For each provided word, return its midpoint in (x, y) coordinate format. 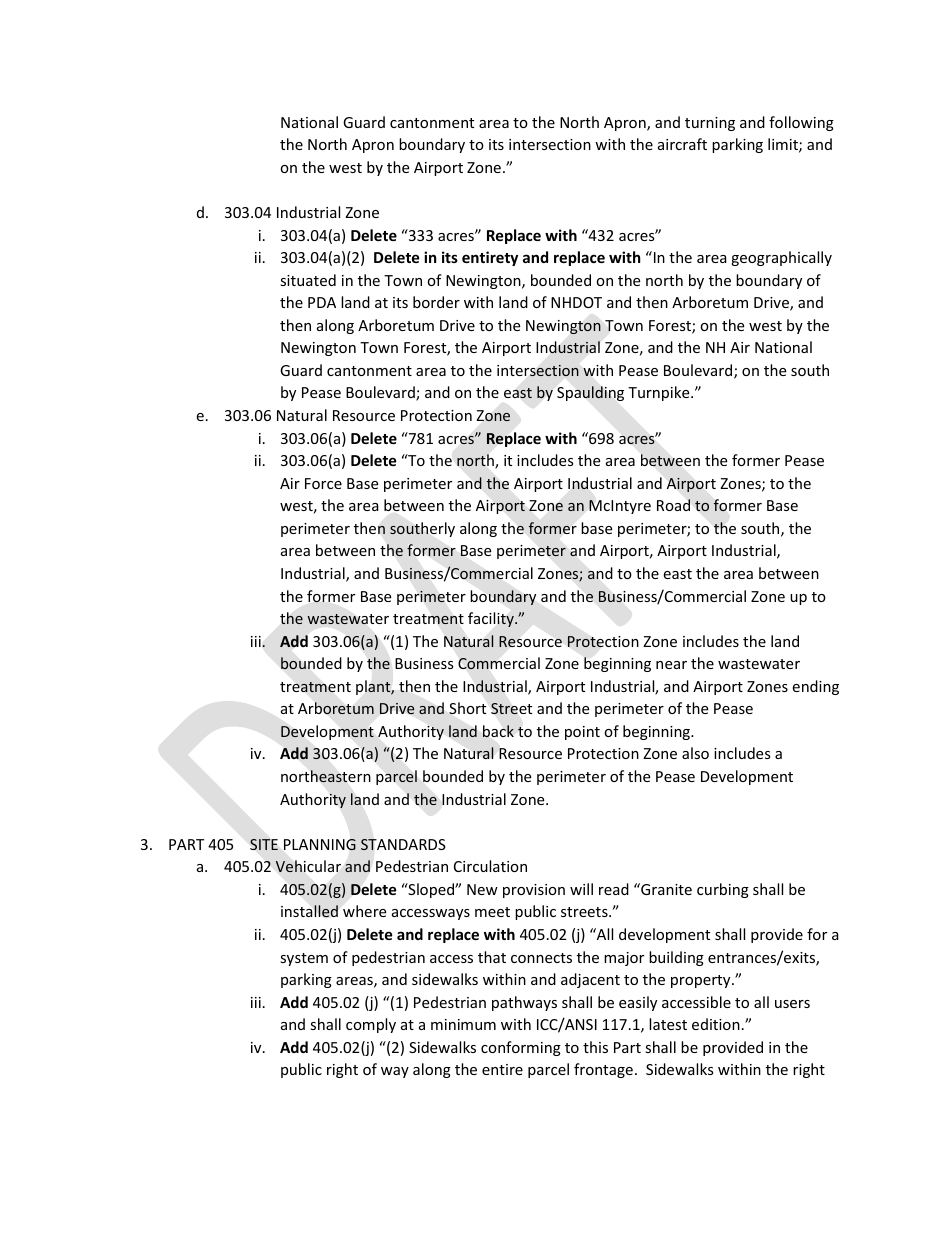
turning (710, 124)
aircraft (682, 144)
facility (492, 619)
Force (323, 483)
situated (308, 280)
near (671, 665)
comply (371, 1025)
